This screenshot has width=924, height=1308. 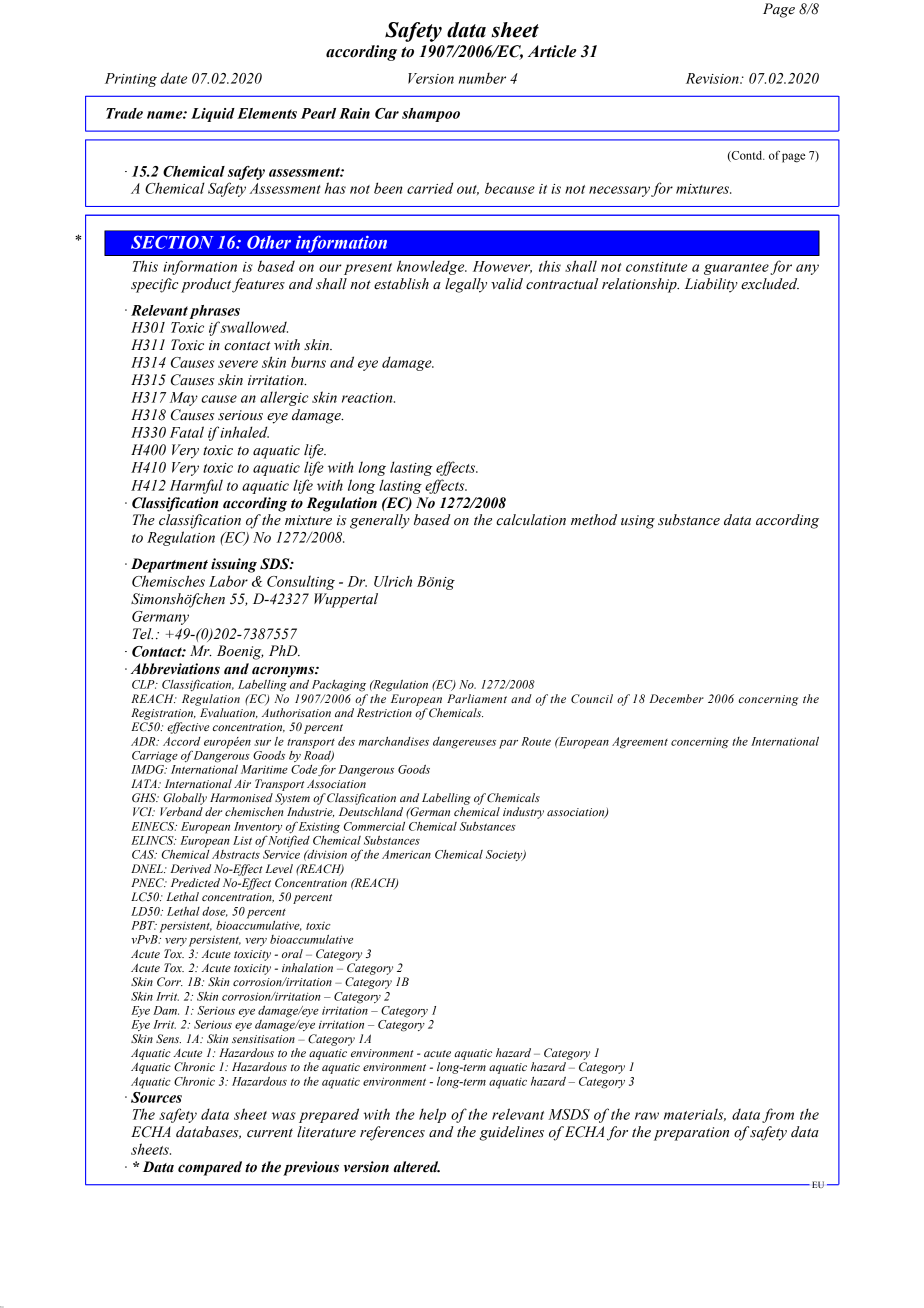 I want to click on number, so click(x=482, y=78).
